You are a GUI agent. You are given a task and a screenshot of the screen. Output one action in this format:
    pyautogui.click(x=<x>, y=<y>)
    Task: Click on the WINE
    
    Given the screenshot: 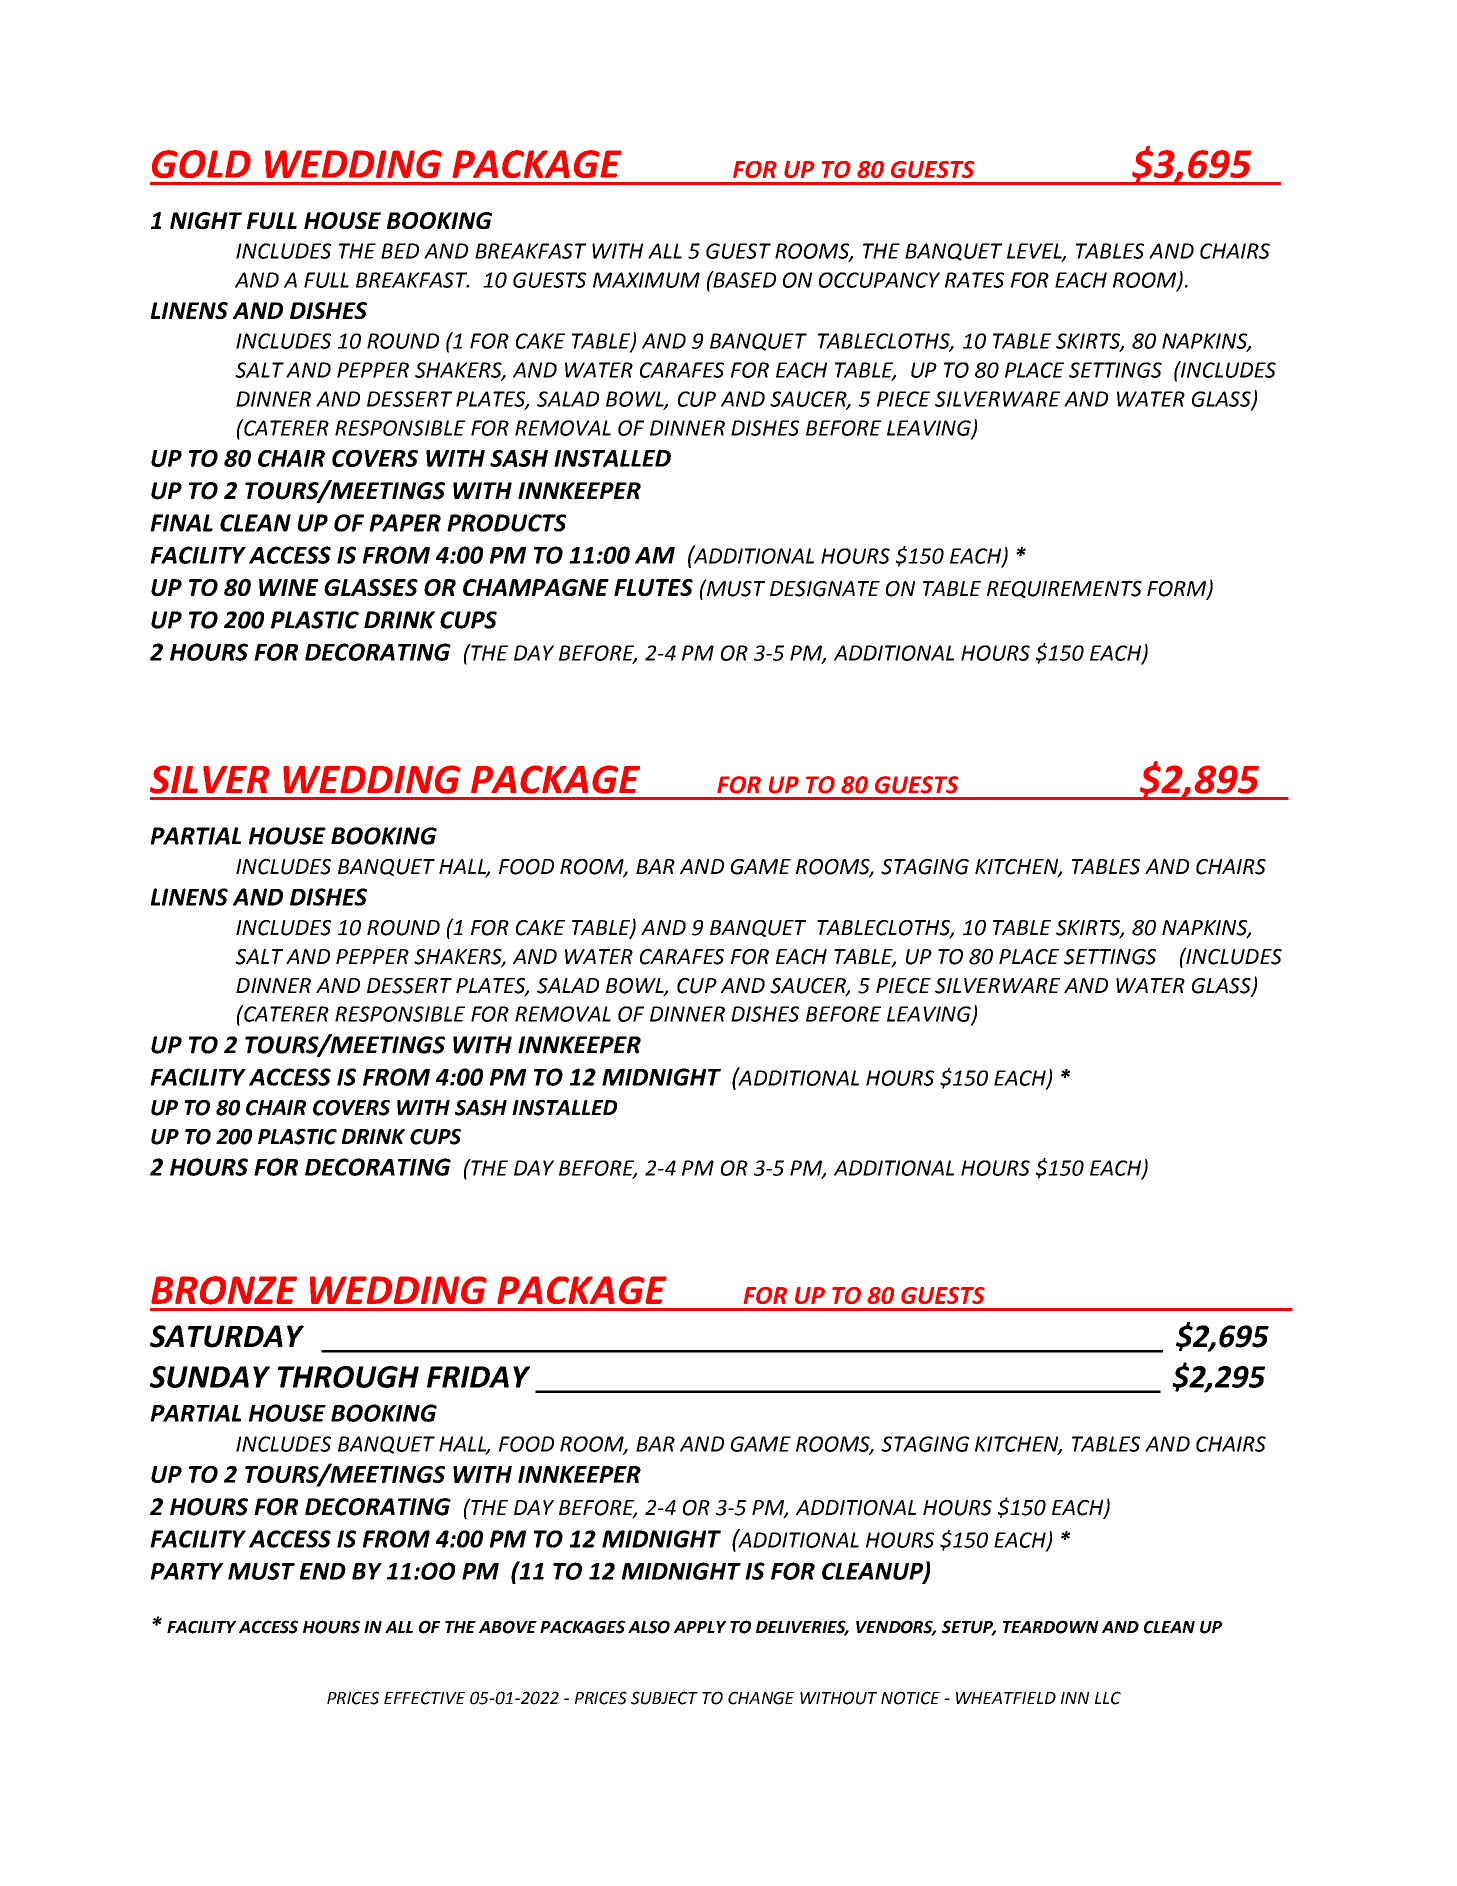 What is the action you would take?
    pyautogui.click(x=289, y=587)
